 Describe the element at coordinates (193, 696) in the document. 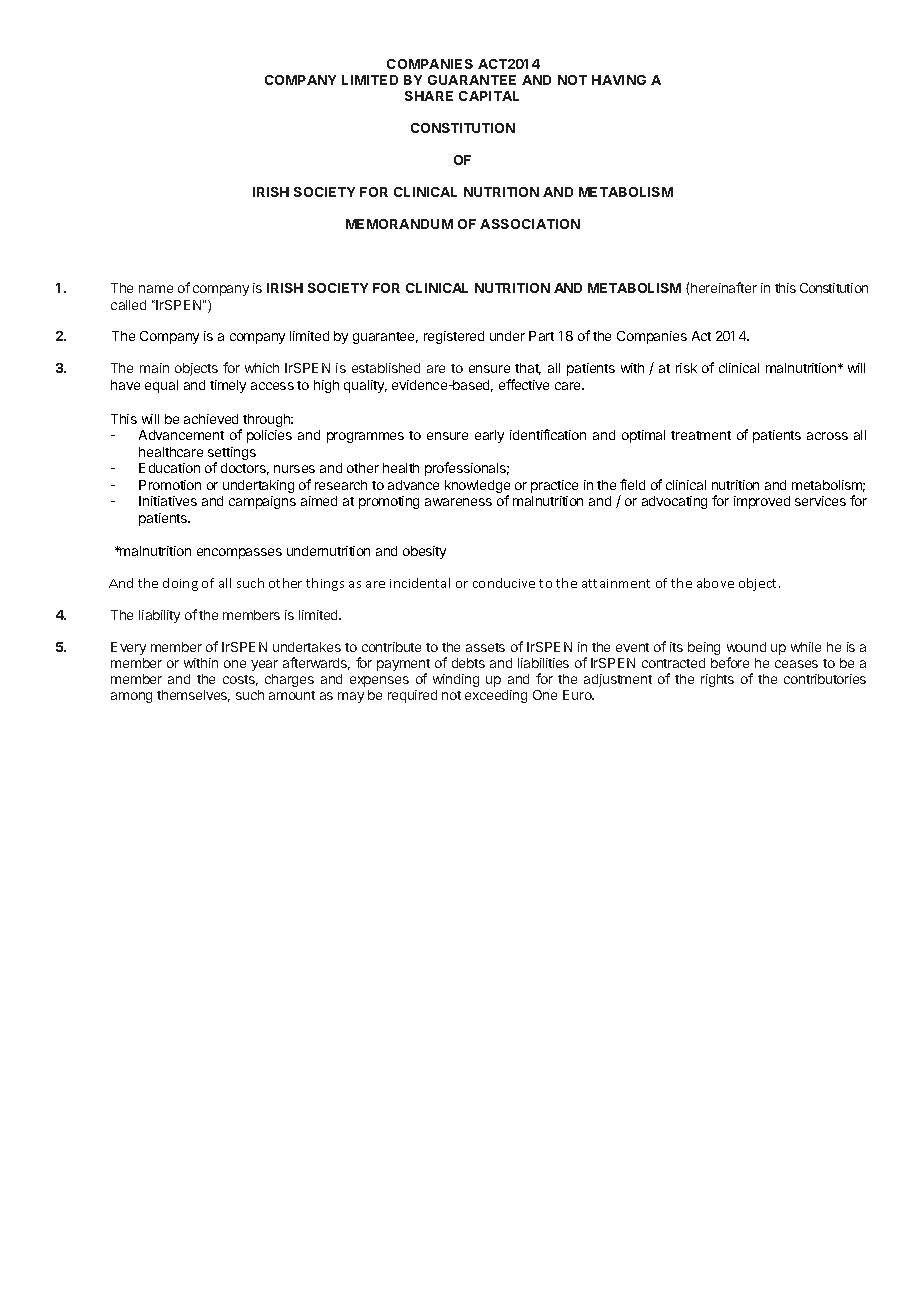

I see `themselves` at that location.
